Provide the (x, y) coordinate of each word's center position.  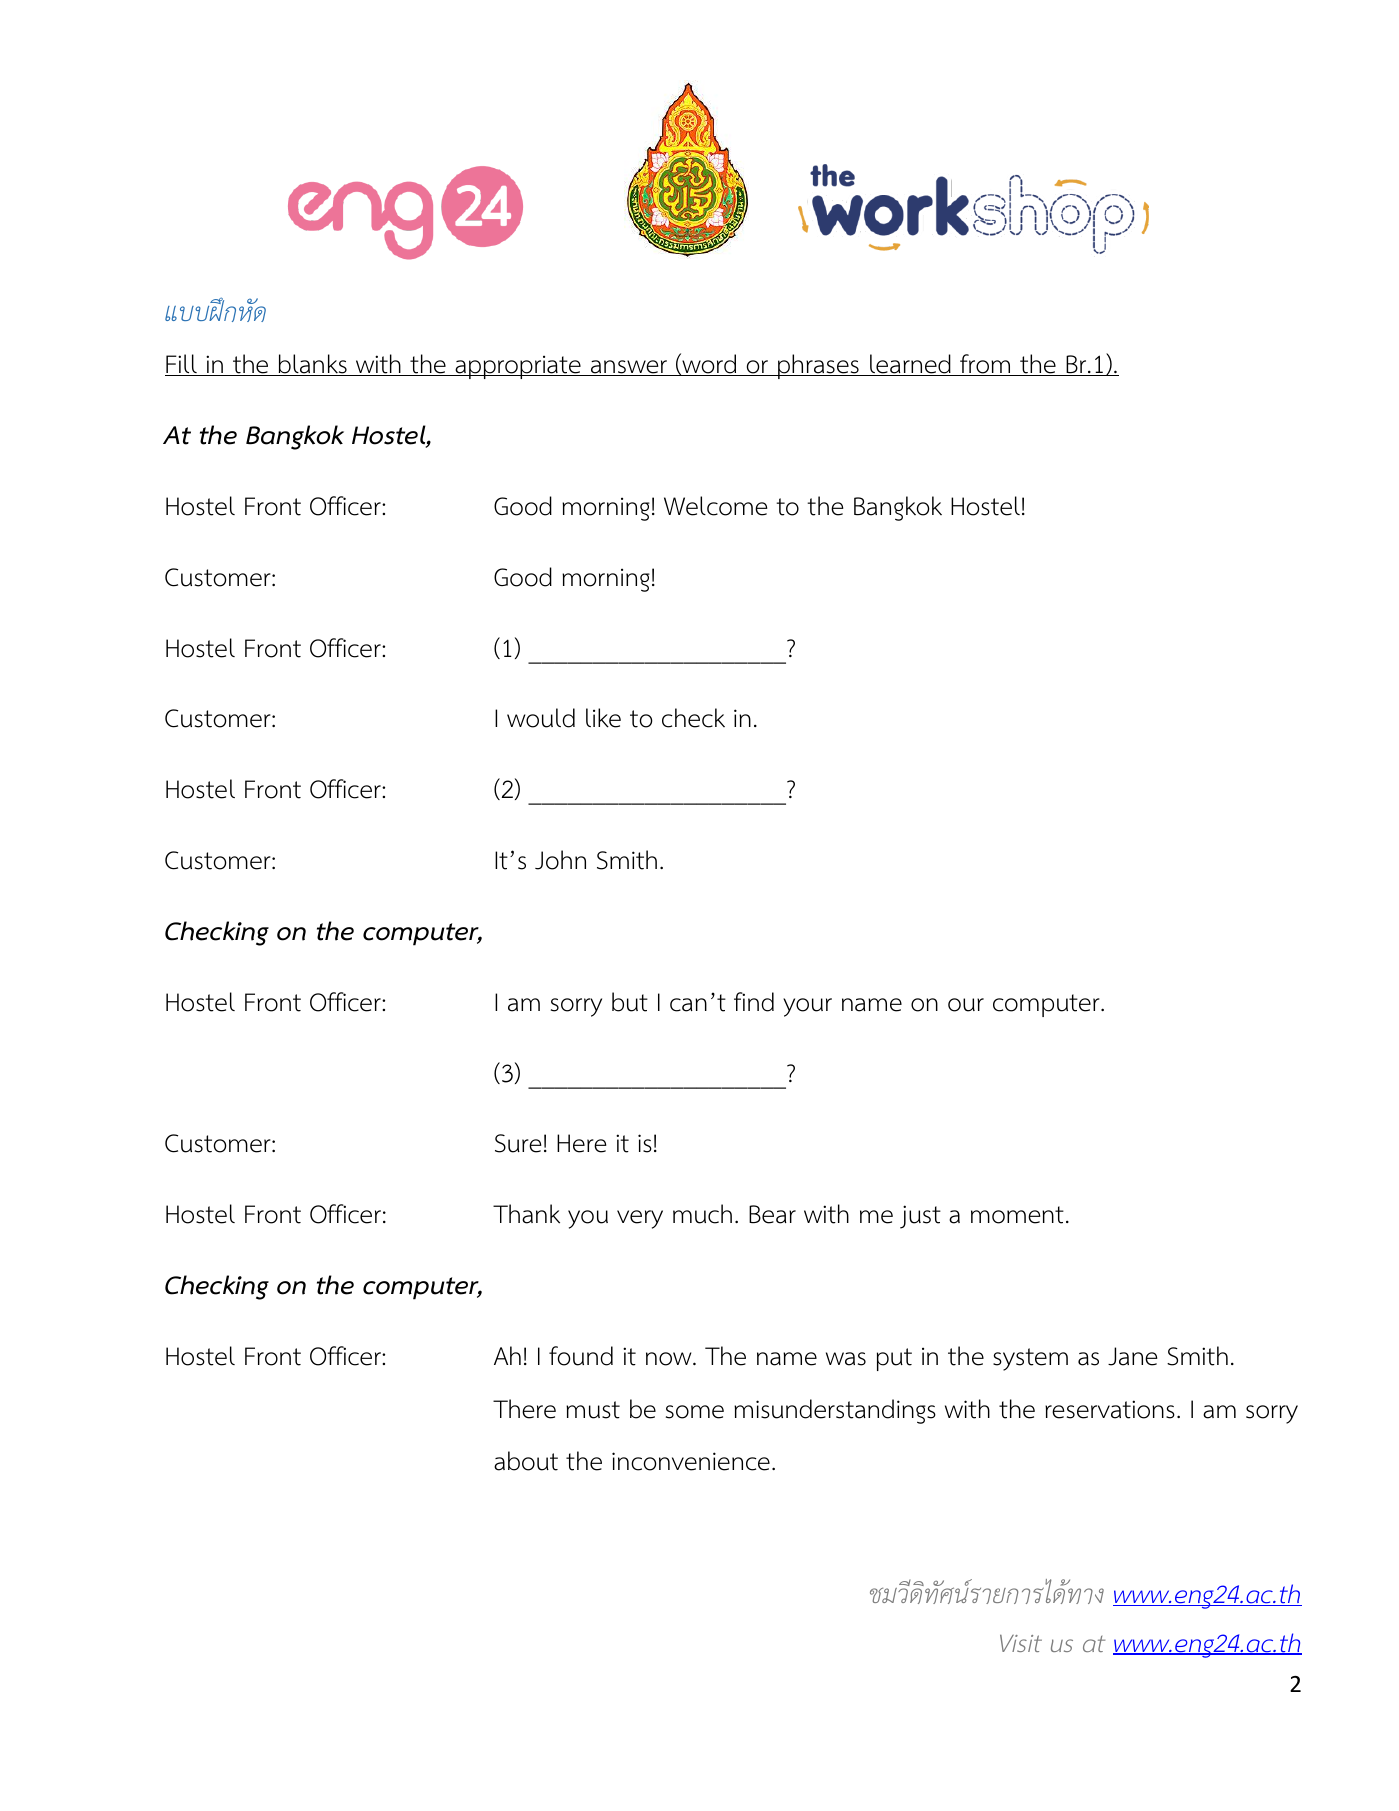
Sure (518, 1143)
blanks (313, 365)
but (630, 1002)
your (807, 1007)
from (985, 365)
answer (629, 368)
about (526, 1461)
